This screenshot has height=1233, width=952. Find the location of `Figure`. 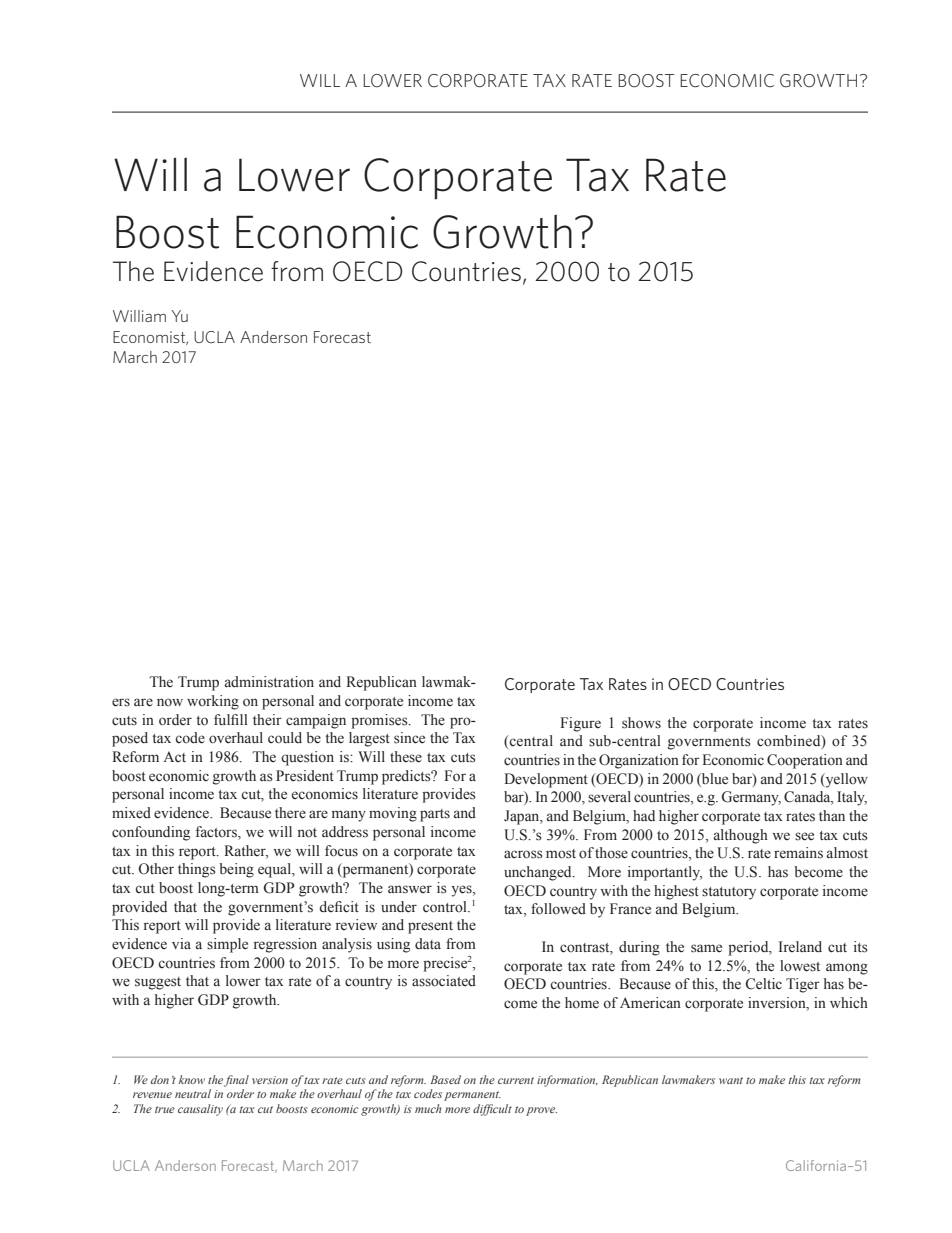

Figure is located at coordinates (580, 724).
